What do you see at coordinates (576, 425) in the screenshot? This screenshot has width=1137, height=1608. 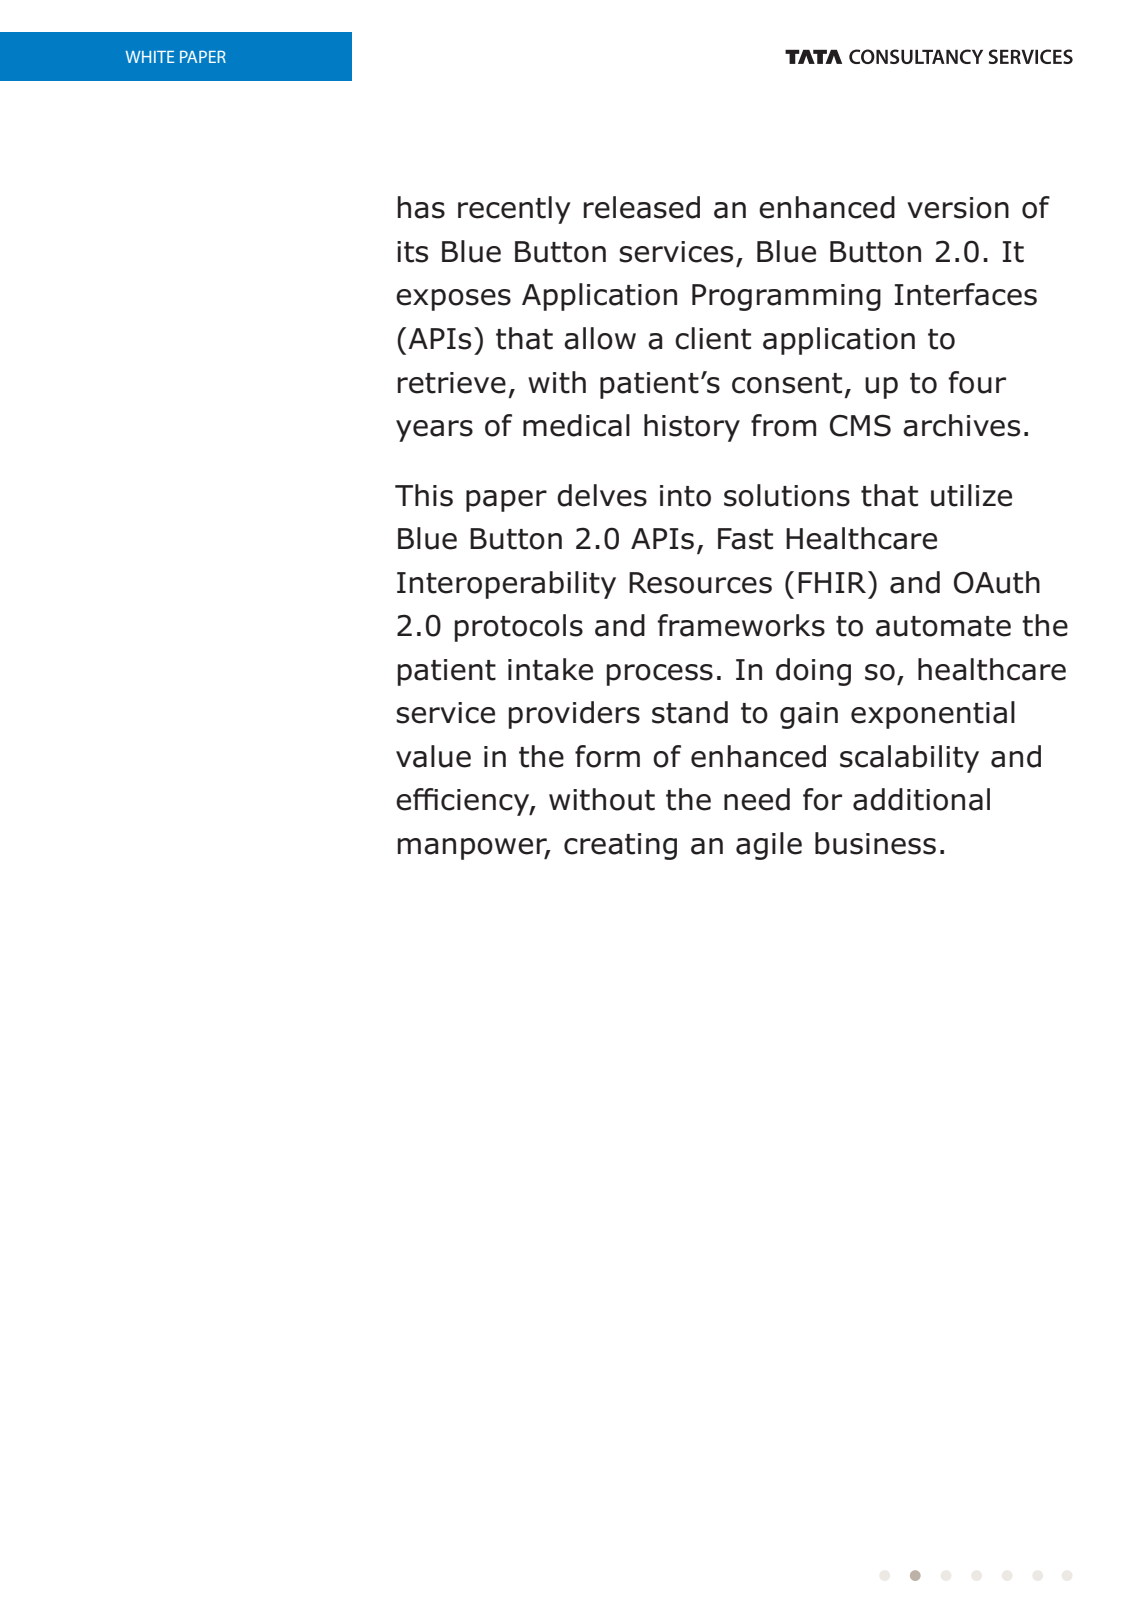 I see `medical` at bounding box center [576, 425].
